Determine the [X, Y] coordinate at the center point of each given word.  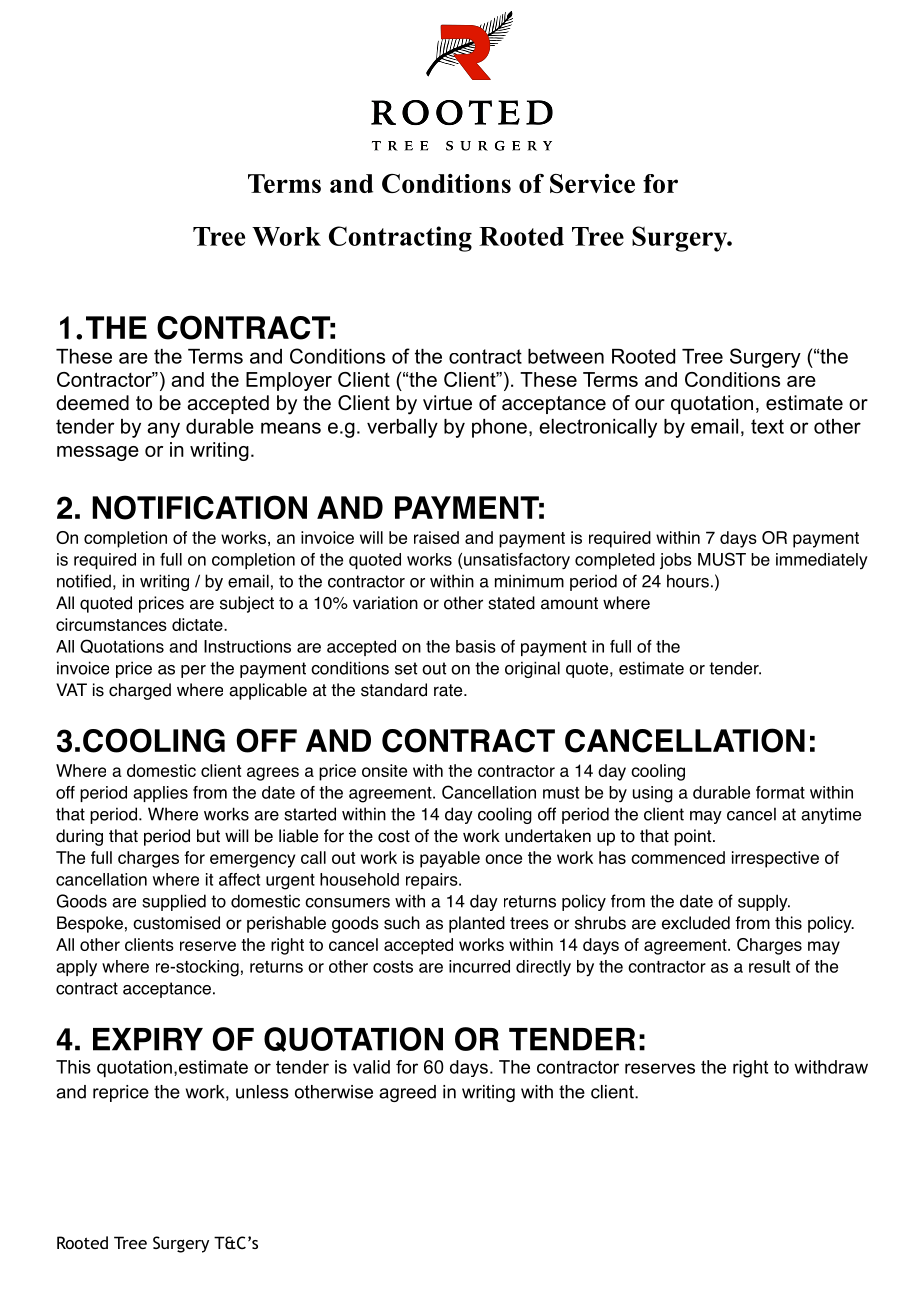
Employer [289, 381]
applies [160, 794]
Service [592, 183]
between [566, 356]
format [780, 792]
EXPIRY [148, 1039]
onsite [384, 770]
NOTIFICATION [199, 507]
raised [436, 537]
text [767, 426]
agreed [407, 1093]
